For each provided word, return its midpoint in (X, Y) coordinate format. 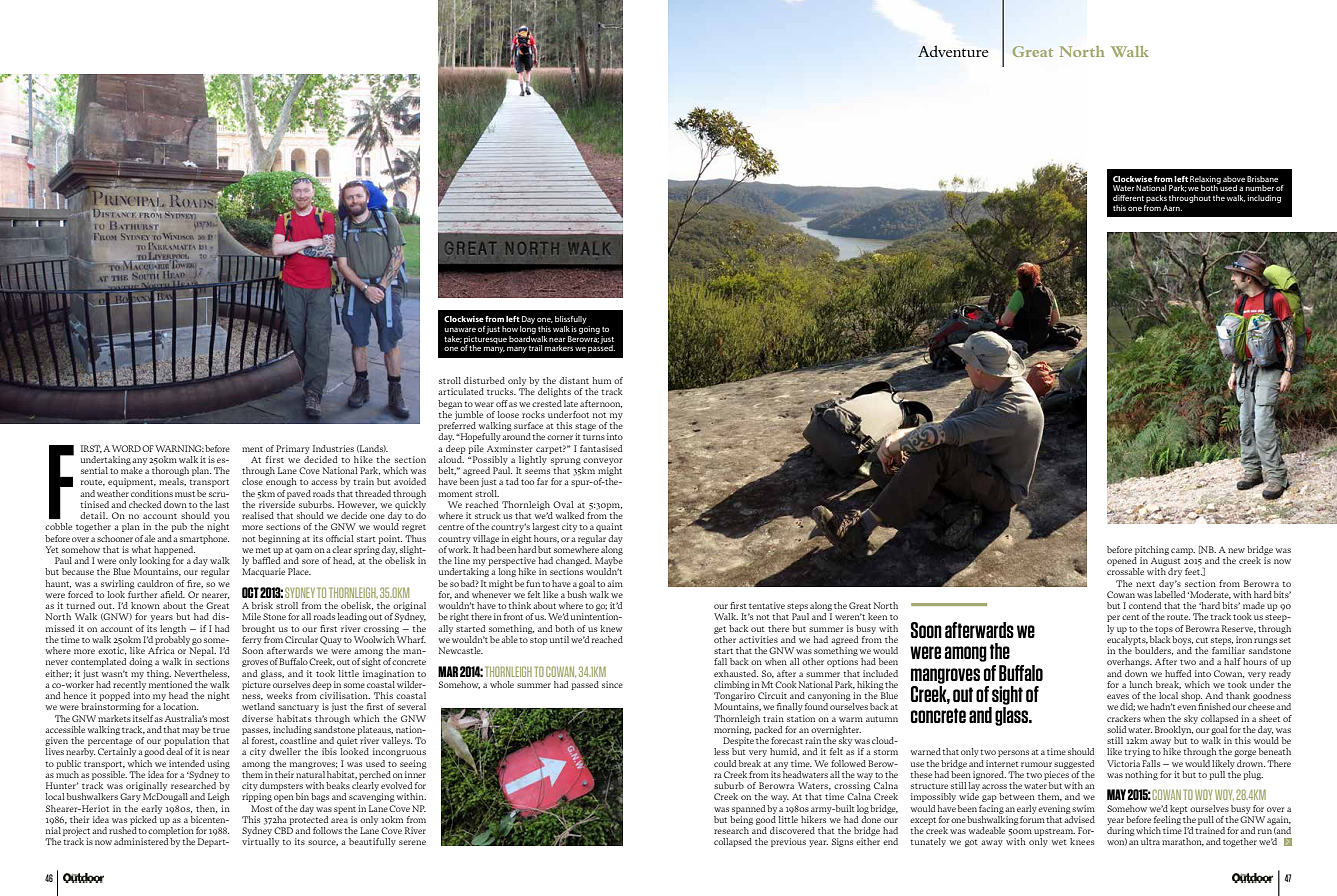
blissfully (571, 321)
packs (1156, 199)
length (173, 629)
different (1128, 198)
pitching (1152, 550)
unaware (460, 329)
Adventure (953, 51)
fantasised (601, 448)
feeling (1167, 820)
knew (611, 628)
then (206, 809)
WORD (126, 448)
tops (1164, 630)
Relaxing (1205, 181)
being (741, 820)
